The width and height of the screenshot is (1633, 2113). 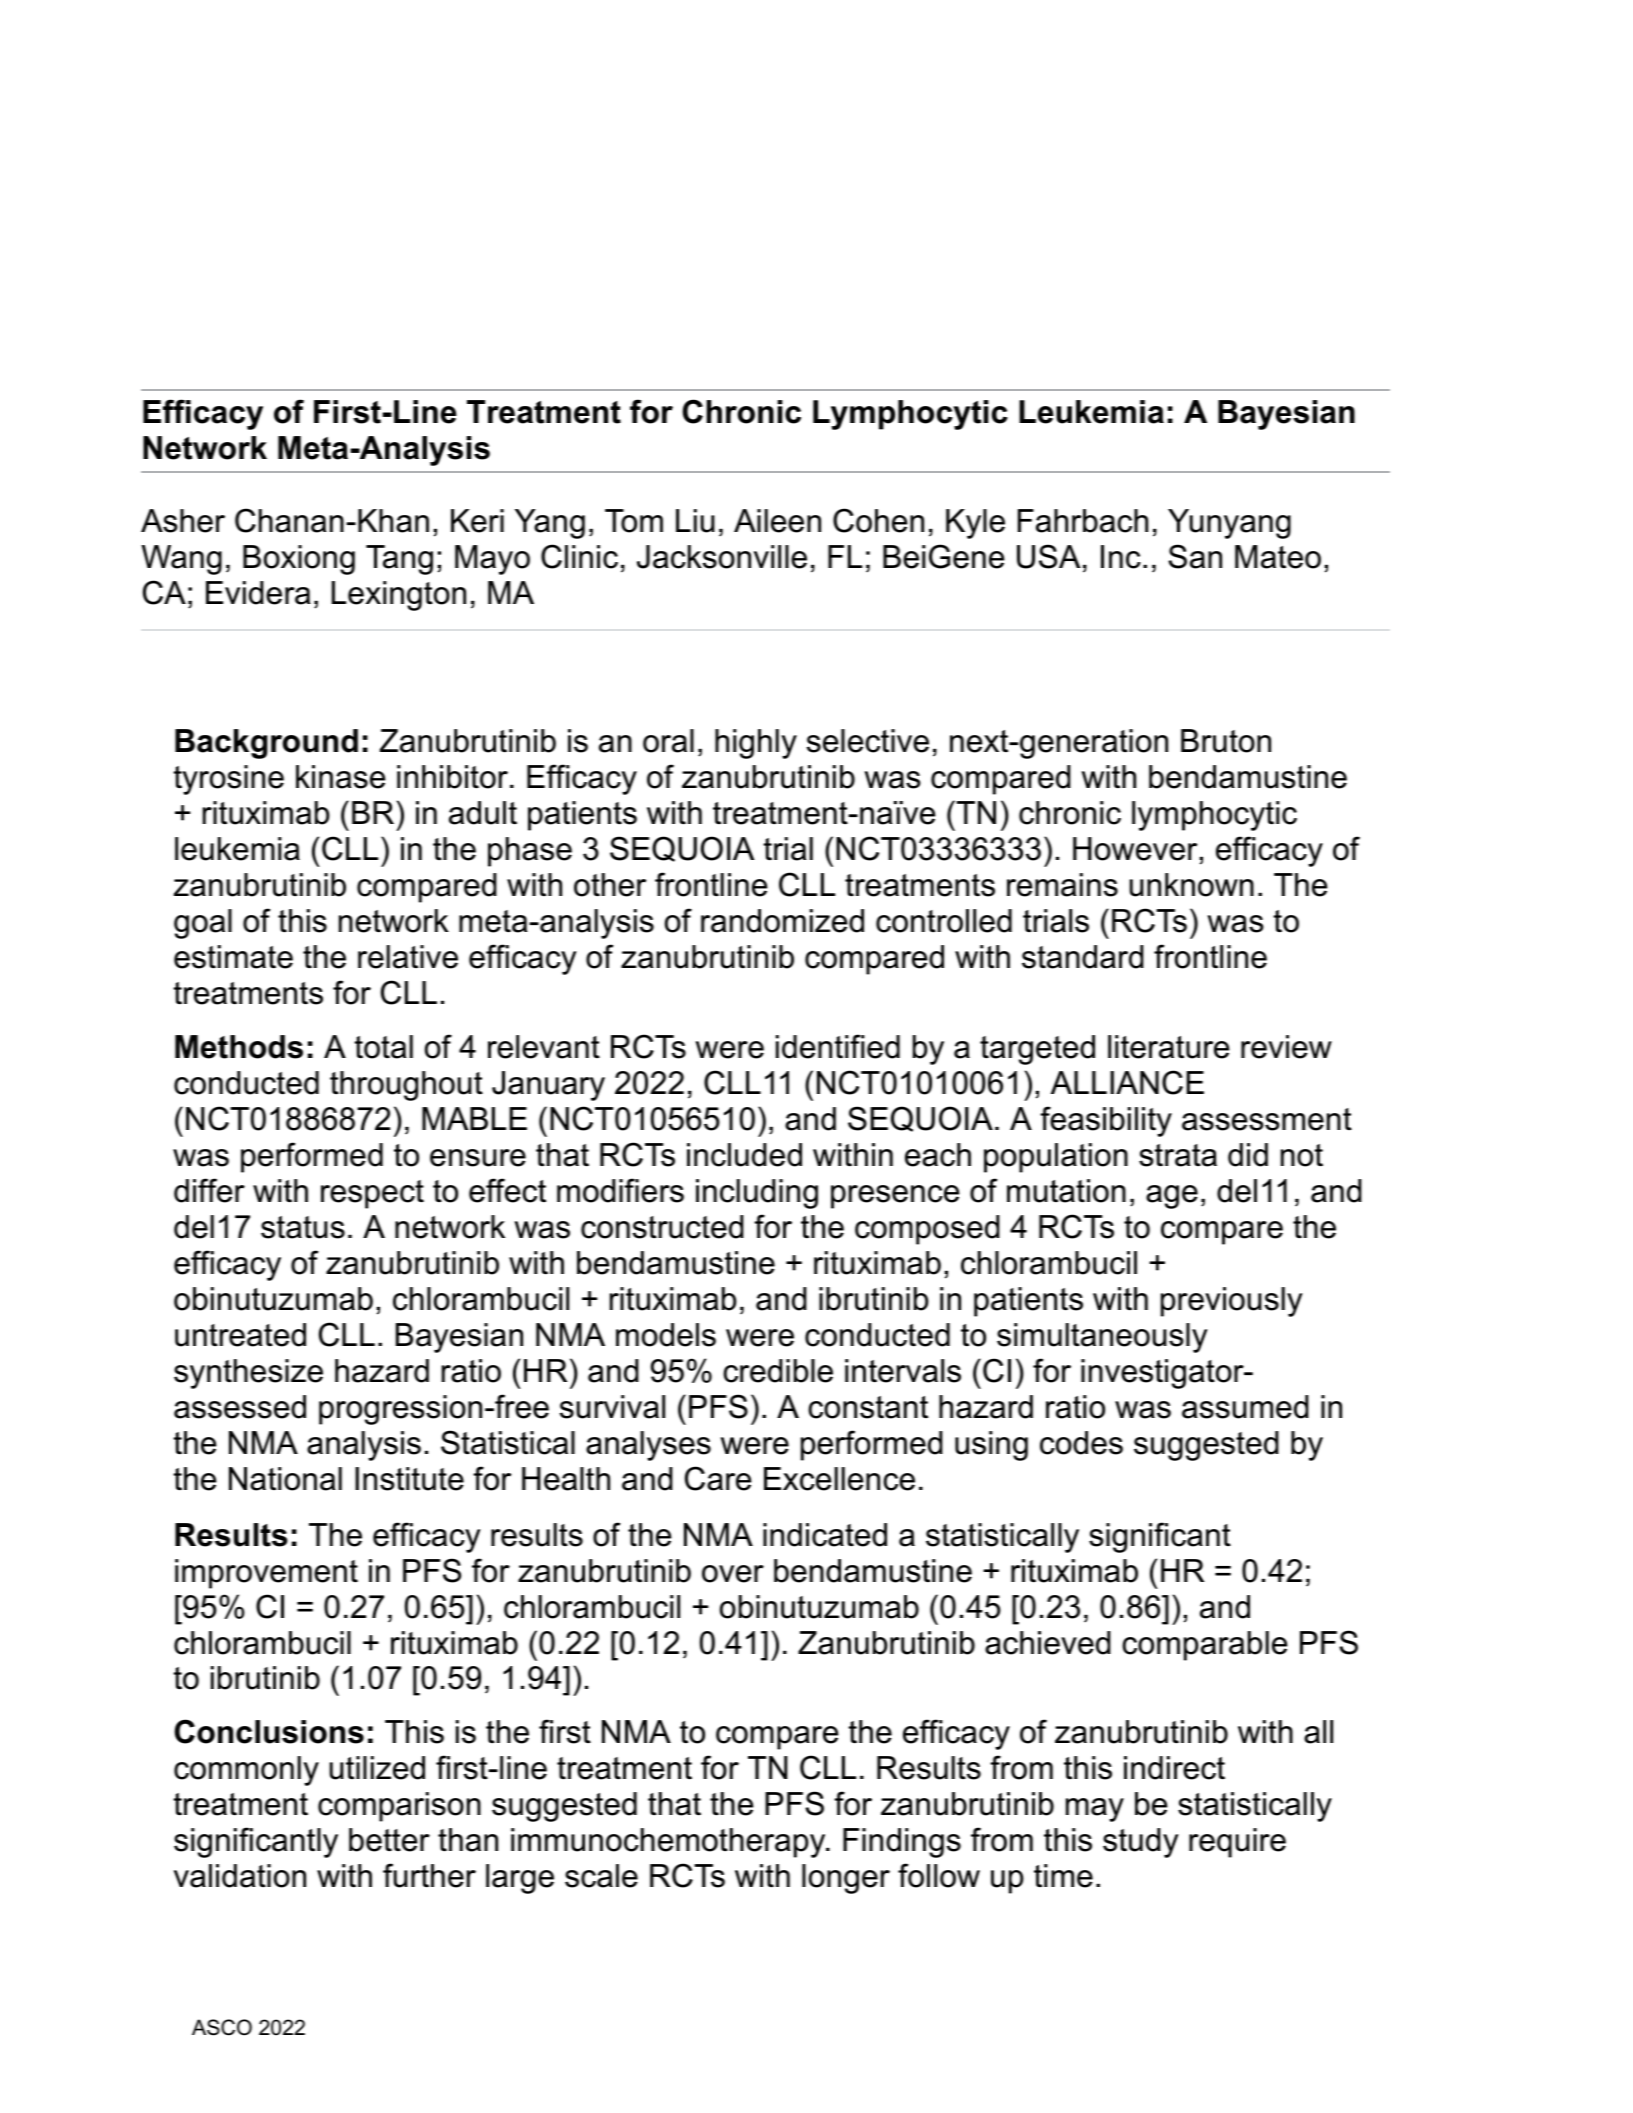 I want to click on Jacksonville, so click(x=722, y=557).
